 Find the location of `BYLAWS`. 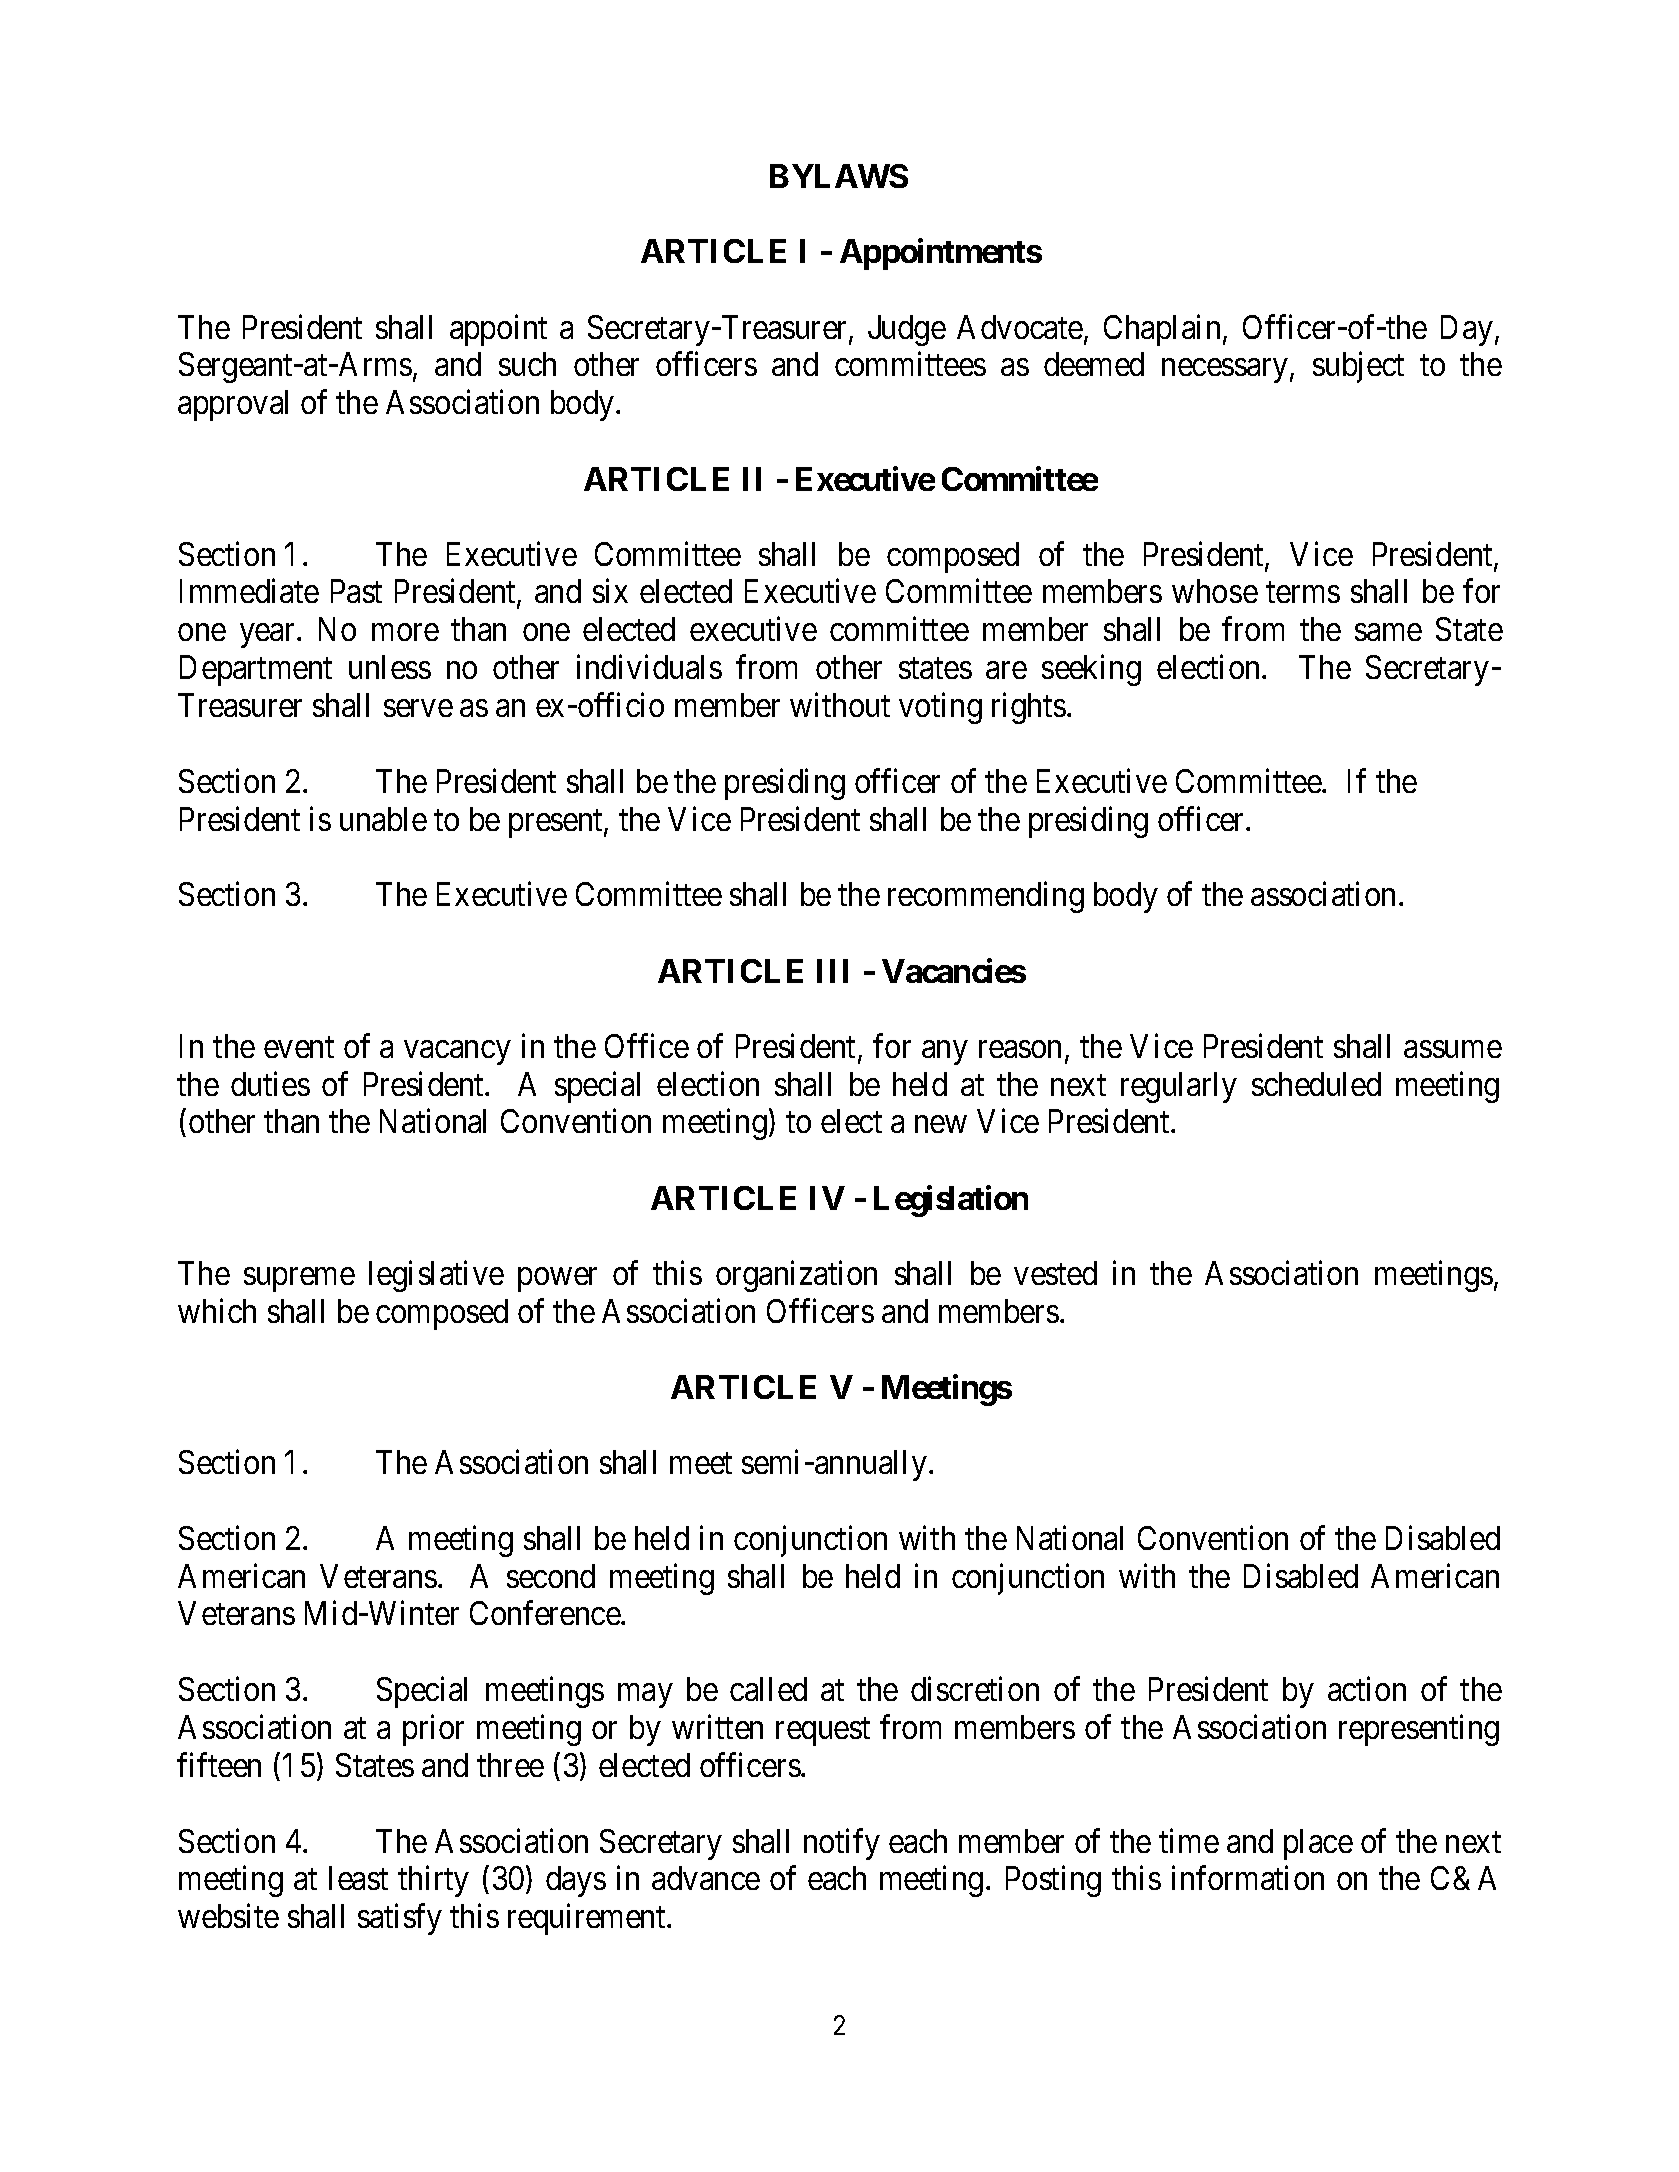

BYLAWS is located at coordinates (839, 176).
